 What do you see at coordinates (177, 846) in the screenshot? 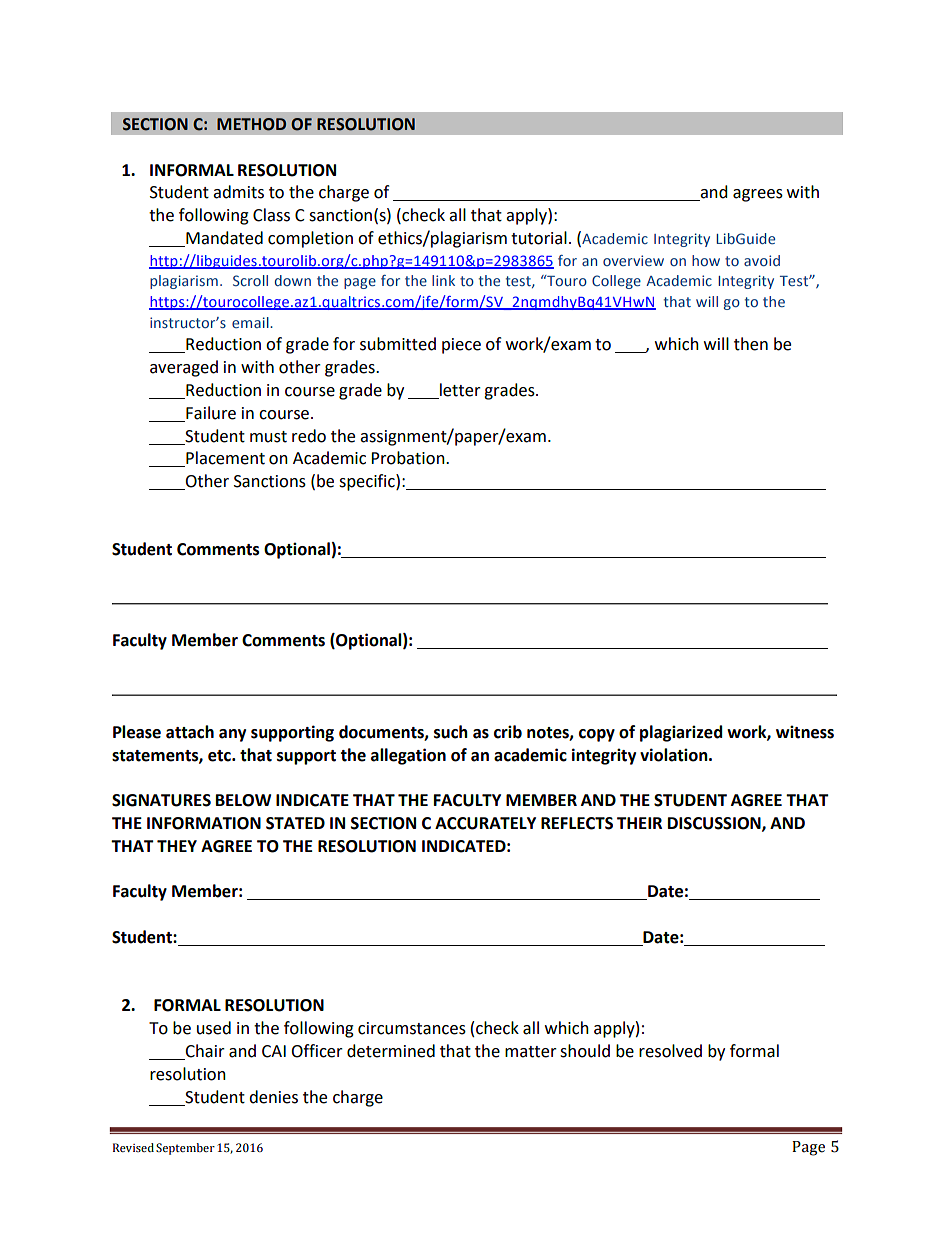
I see `THEY` at bounding box center [177, 846].
